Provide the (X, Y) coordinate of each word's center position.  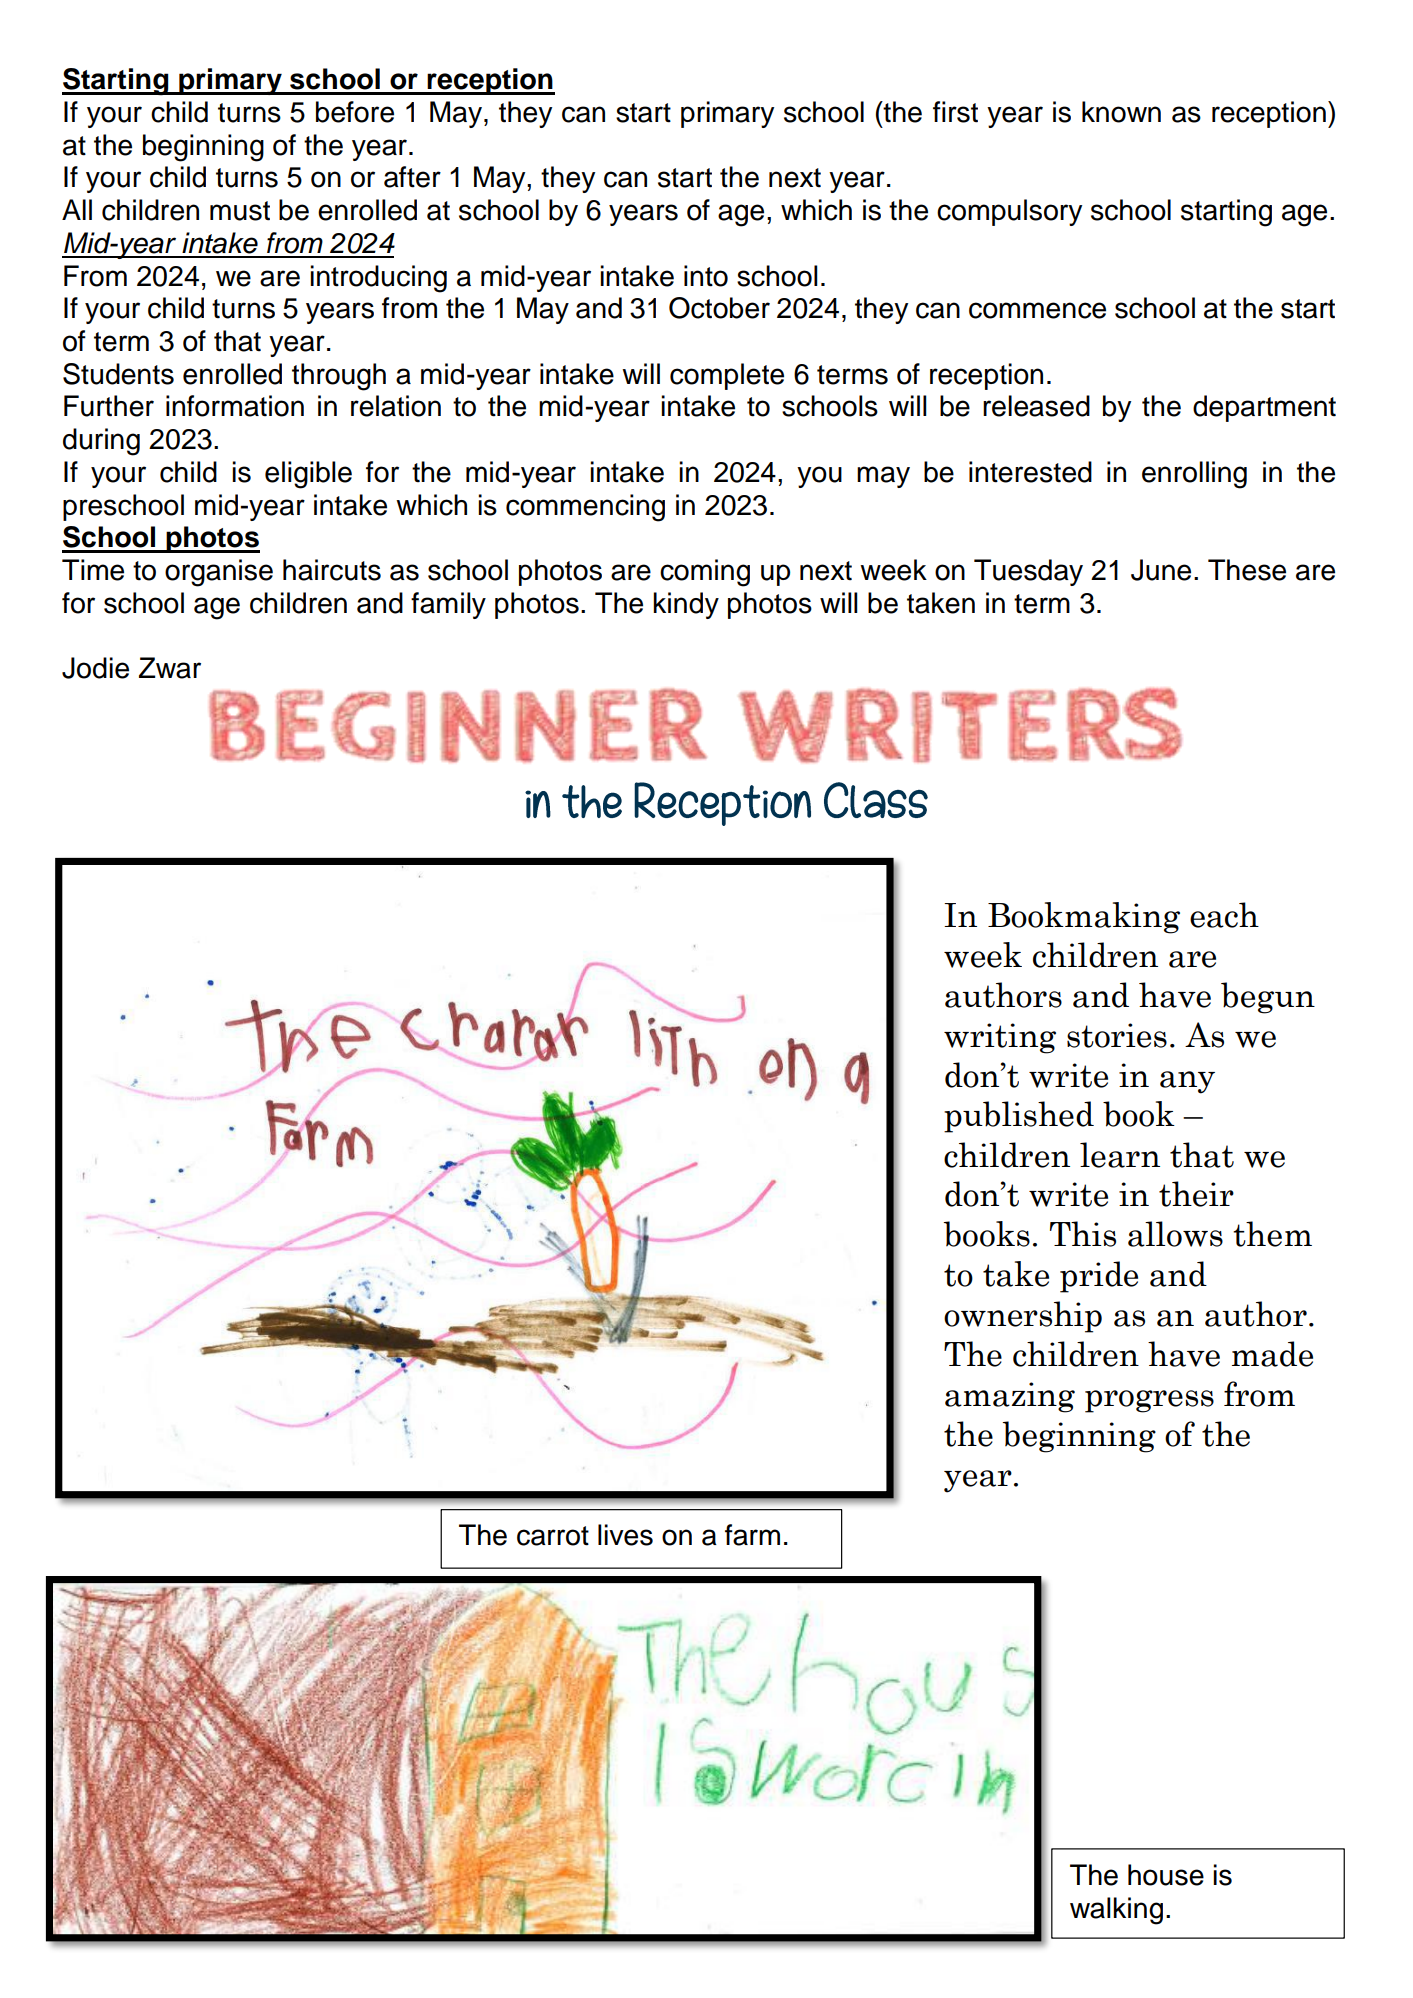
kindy (686, 605)
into (706, 276)
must (240, 211)
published (1019, 1117)
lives (625, 1535)
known (1121, 112)
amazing (1010, 1397)
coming (705, 573)
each (1224, 915)
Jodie (95, 668)
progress (1149, 1401)
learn (1120, 1155)
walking (1116, 1911)
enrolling (1194, 475)
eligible (308, 475)
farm (752, 1535)
